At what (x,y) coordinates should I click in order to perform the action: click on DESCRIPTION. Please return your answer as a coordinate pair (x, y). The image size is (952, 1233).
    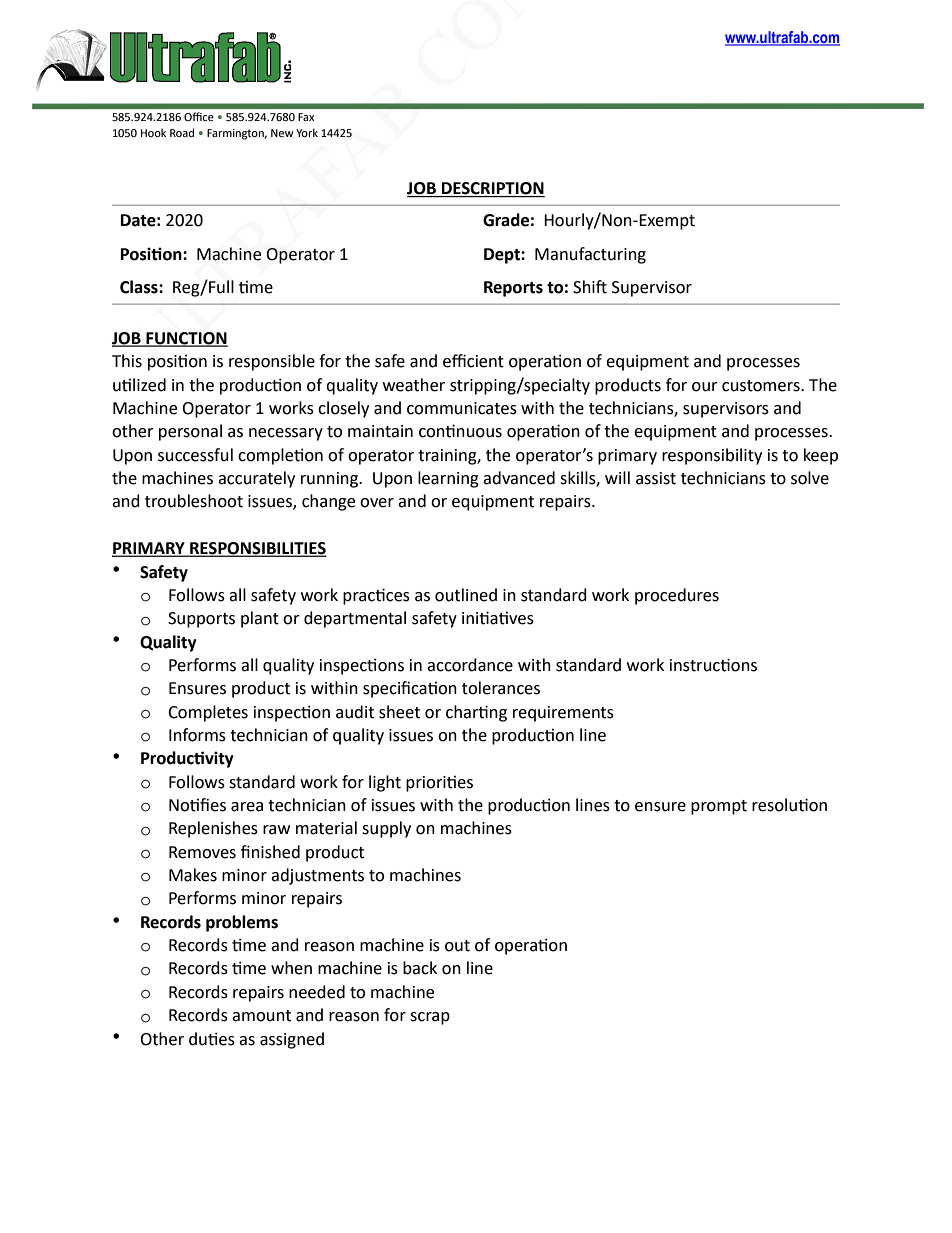
    Looking at the image, I should click on (492, 189).
